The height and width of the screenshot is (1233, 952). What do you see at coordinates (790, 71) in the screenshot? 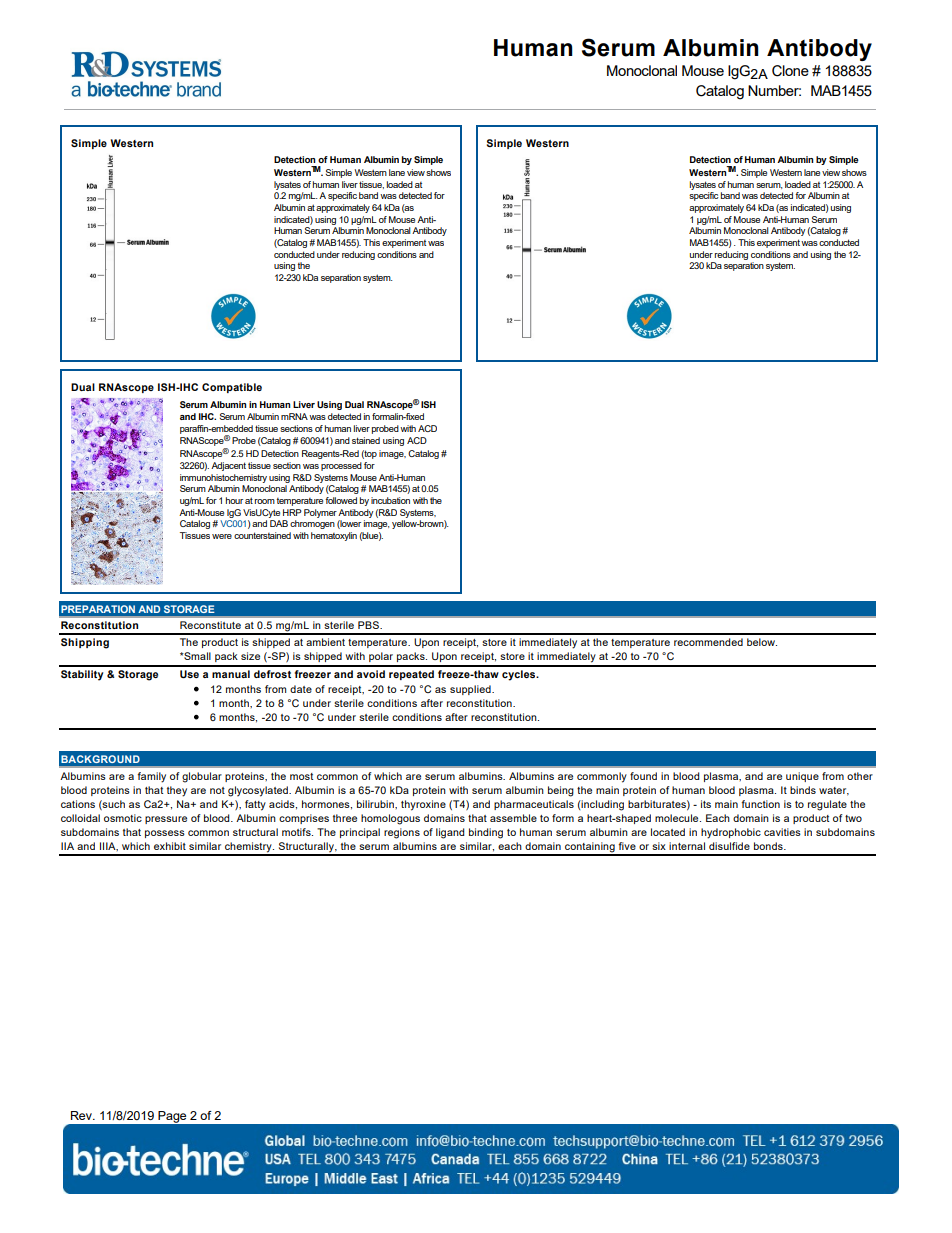
I see `Clone` at bounding box center [790, 71].
